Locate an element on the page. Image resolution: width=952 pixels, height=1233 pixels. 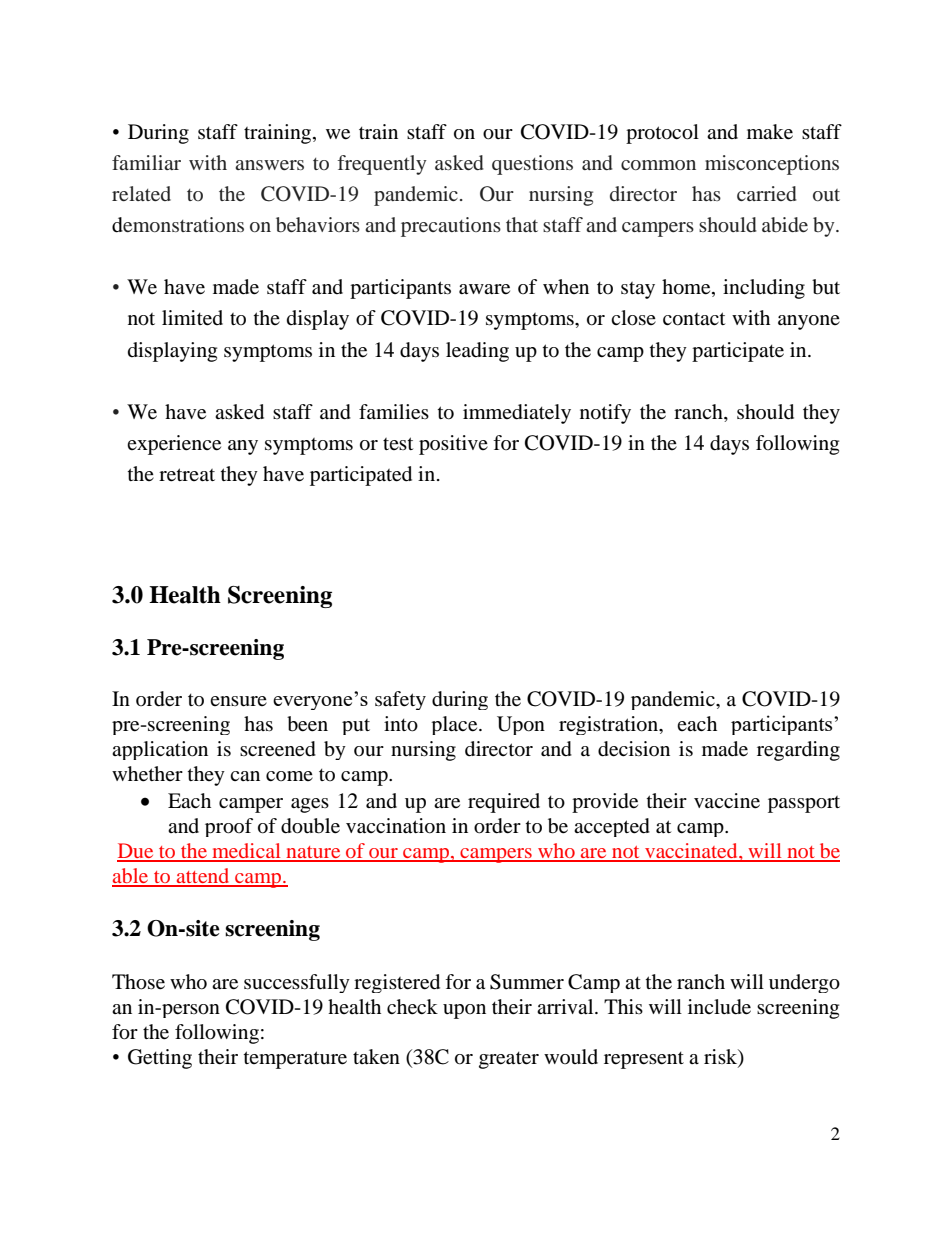
Getting is located at coordinates (160, 1059).
